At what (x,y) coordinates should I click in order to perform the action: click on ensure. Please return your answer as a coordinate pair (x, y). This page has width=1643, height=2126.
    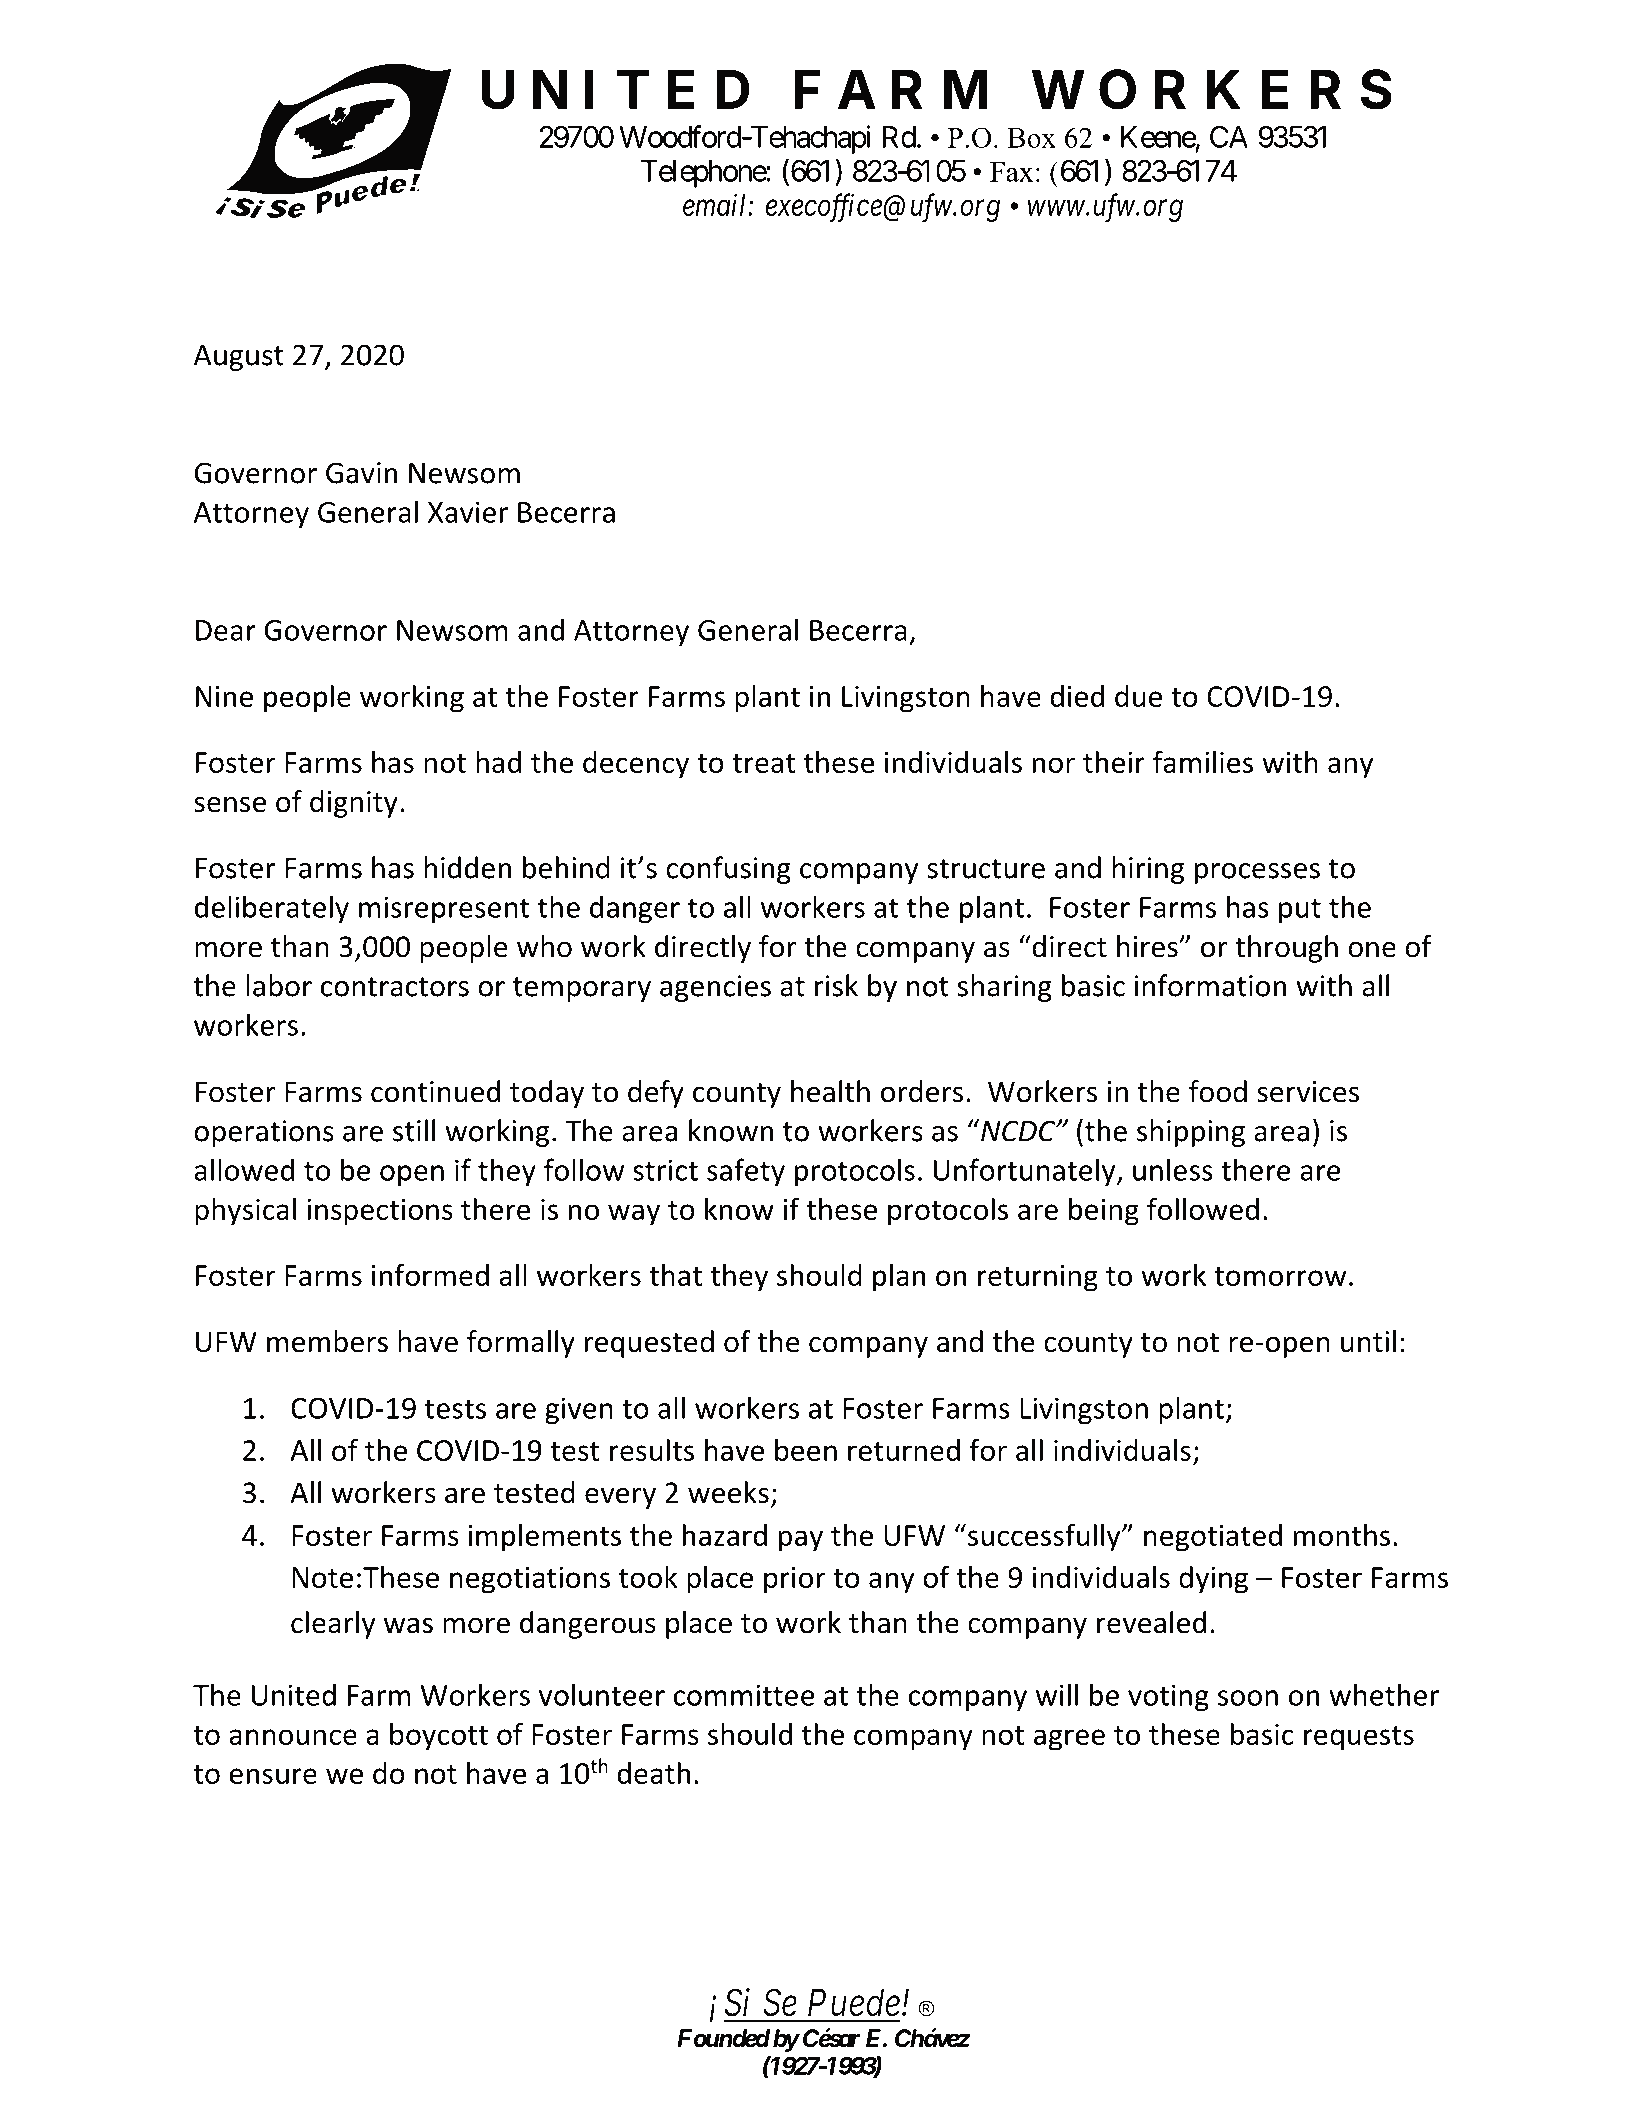
    Looking at the image, I should click on (273, 1776).
